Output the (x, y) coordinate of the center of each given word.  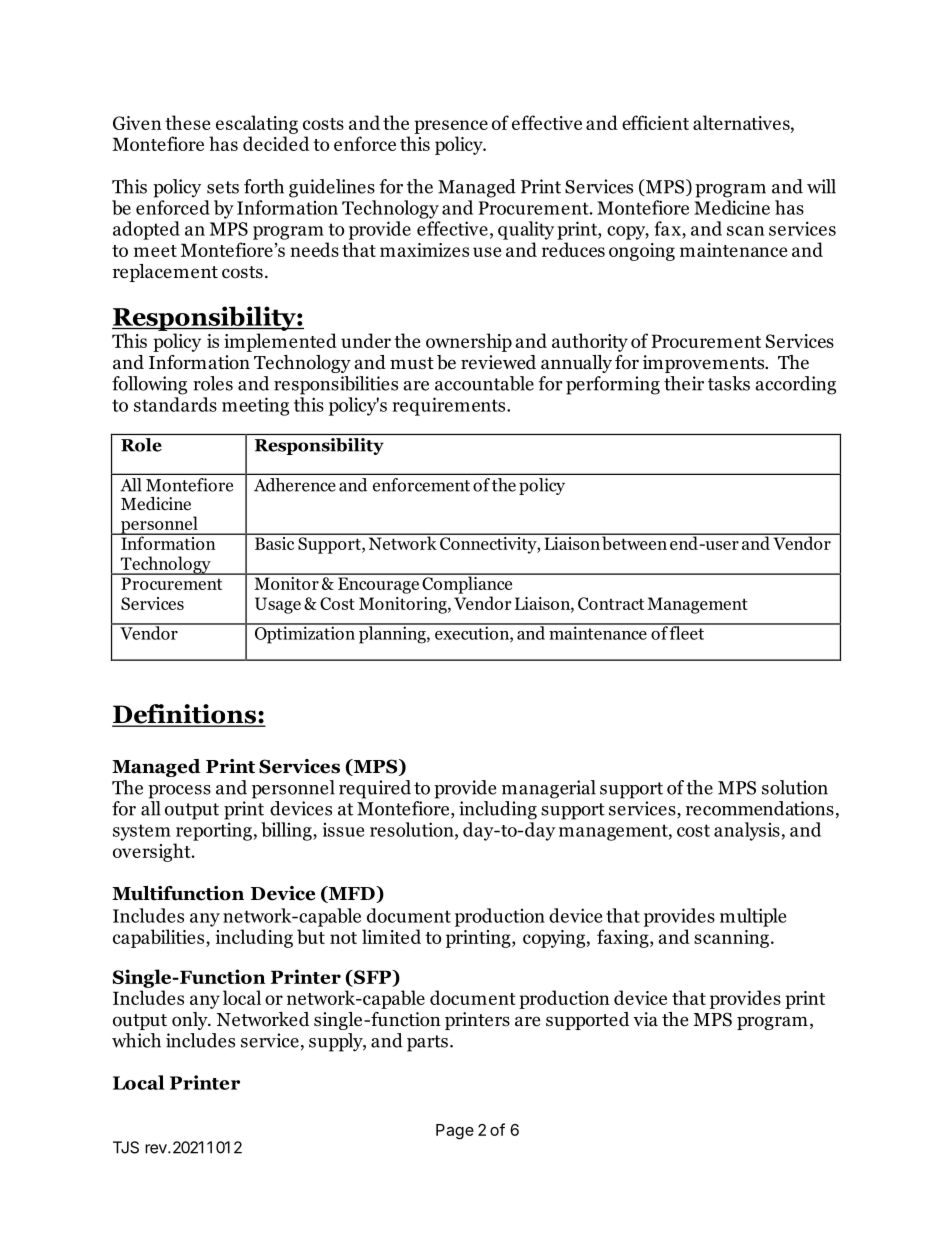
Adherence (295, 485)
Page (455, 1132)
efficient (655, 122)
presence (451, 127)
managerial (549, 789)
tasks (729, 383)
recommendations (760, 808)
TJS (126, 1147)
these (187, 122)
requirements (450, 406)
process (179, 792)
